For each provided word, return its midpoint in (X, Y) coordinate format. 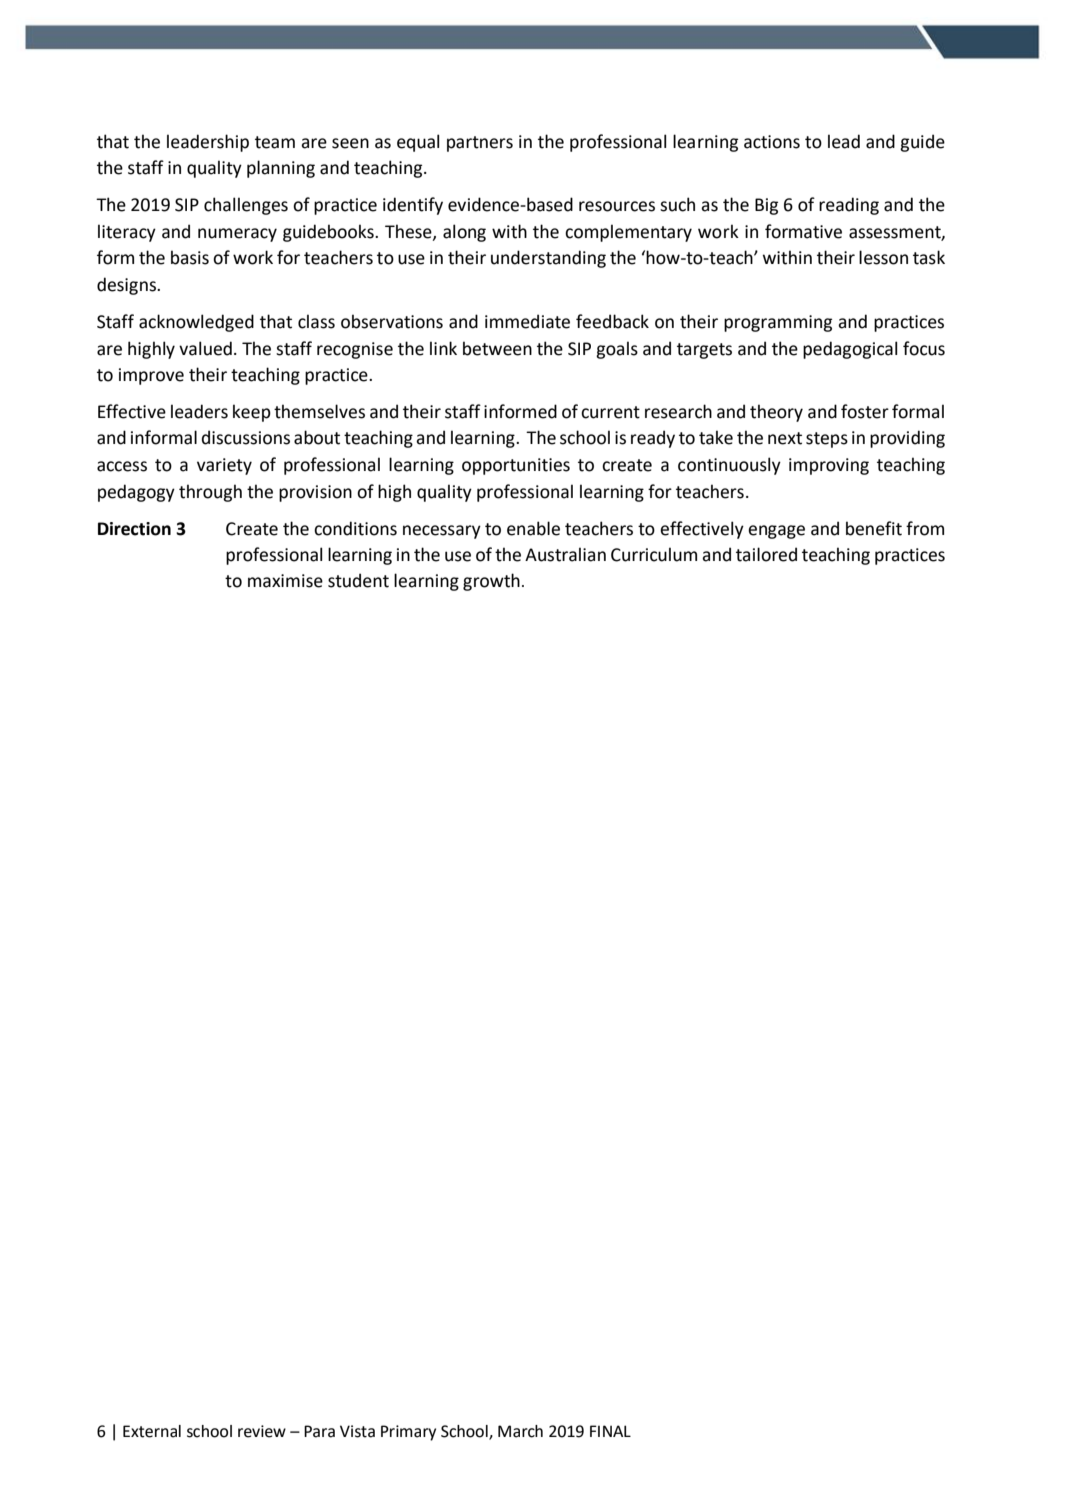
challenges (246, 206)
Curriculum (654, 554)
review (262, 1431)
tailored (766, 554)
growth (491, 582)
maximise (285, 581)
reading (849, 206)
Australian (565, 554)
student (358, 580)
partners (480, 144)
